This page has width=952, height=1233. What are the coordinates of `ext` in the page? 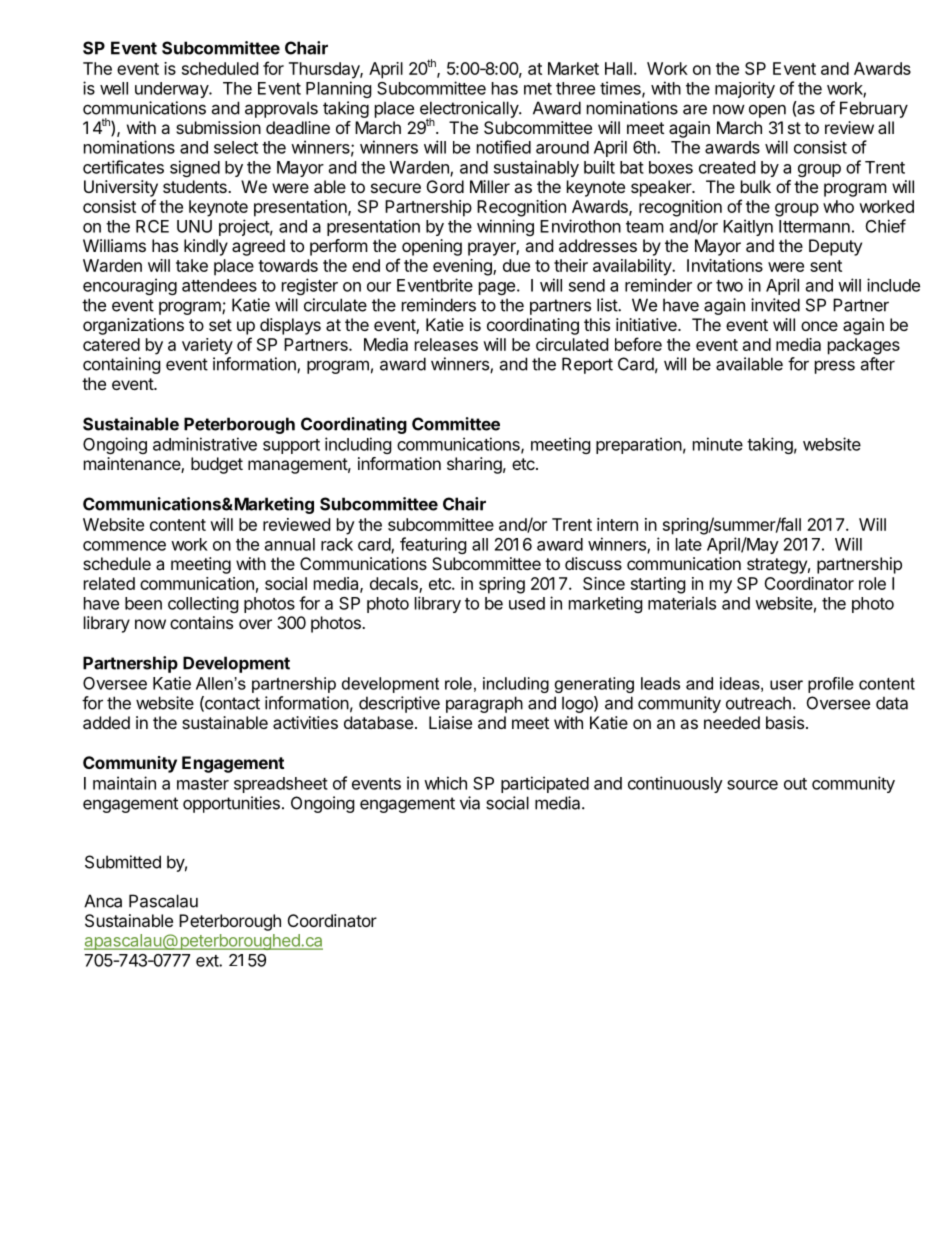 It's located at (208, 961).
